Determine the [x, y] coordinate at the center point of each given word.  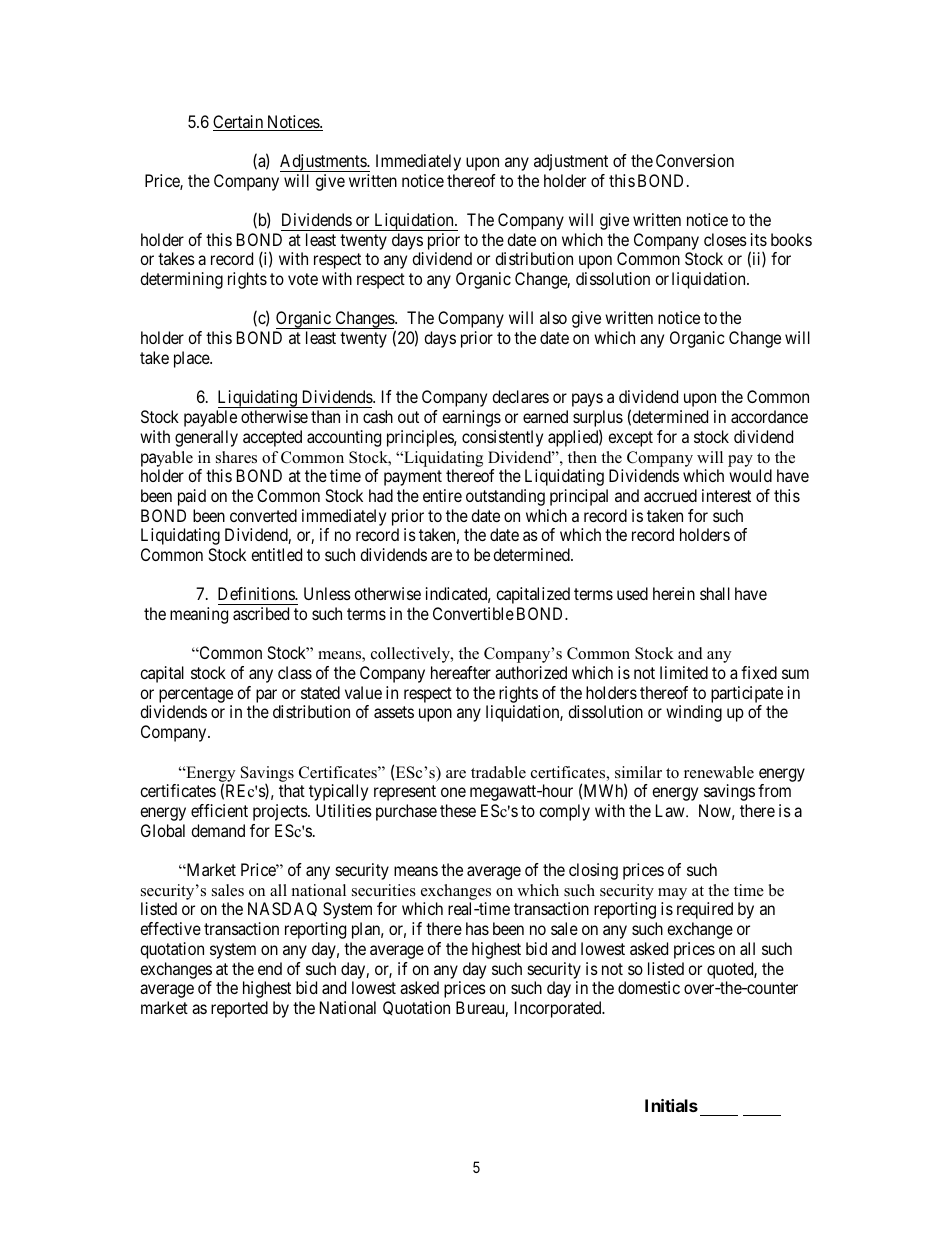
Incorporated [559, 1009]
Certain [239, 123]
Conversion [695, 160]
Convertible [473, 613]
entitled [276, 554]
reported [239, 1009]
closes [725, 239]
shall [715, 593]
